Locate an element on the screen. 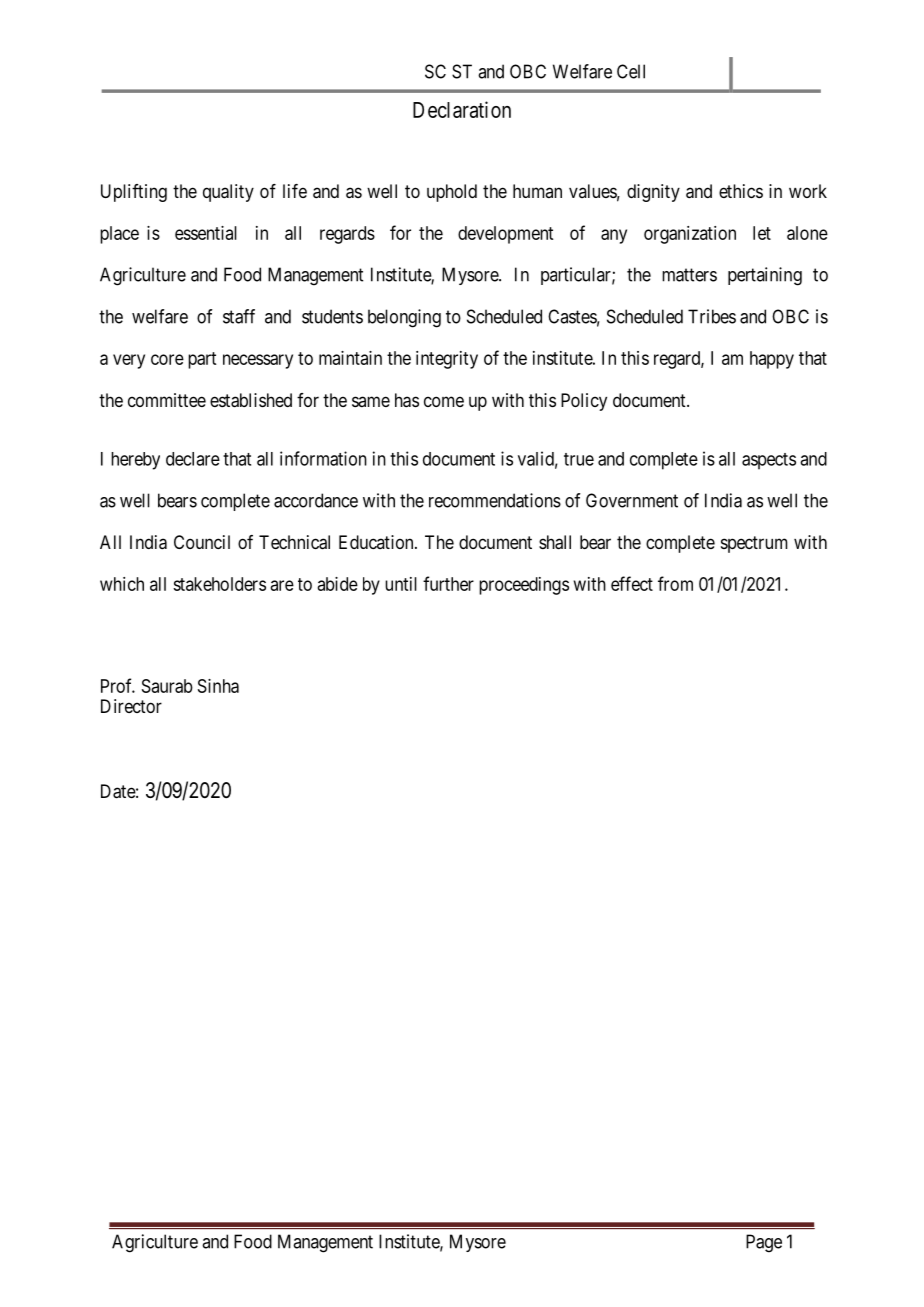 Image resolution: width=924 pixels, height=1307 pixels. Sinha is located at coordinates (218, 686).
